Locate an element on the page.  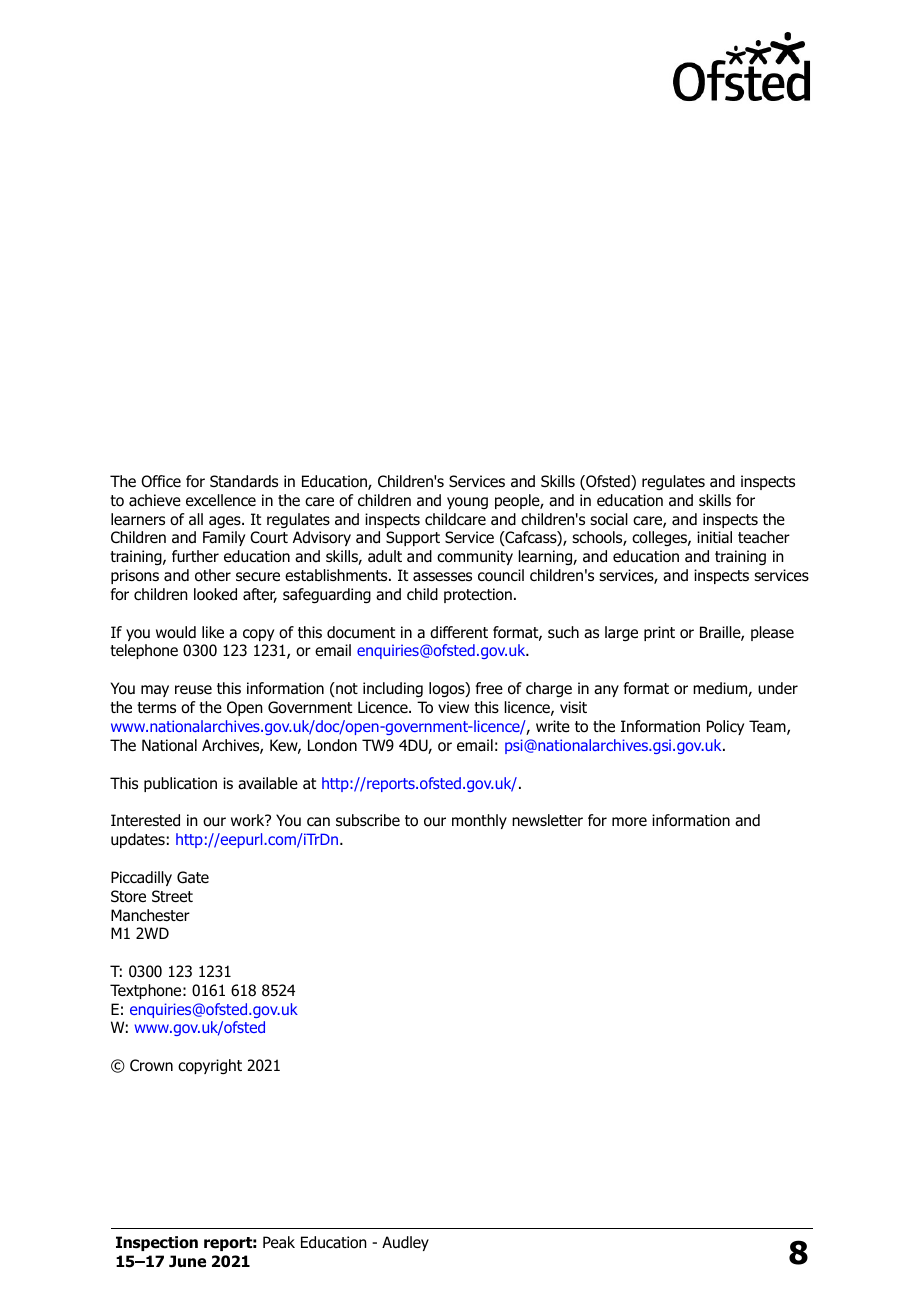
young is located at coordinates (467, 503).
